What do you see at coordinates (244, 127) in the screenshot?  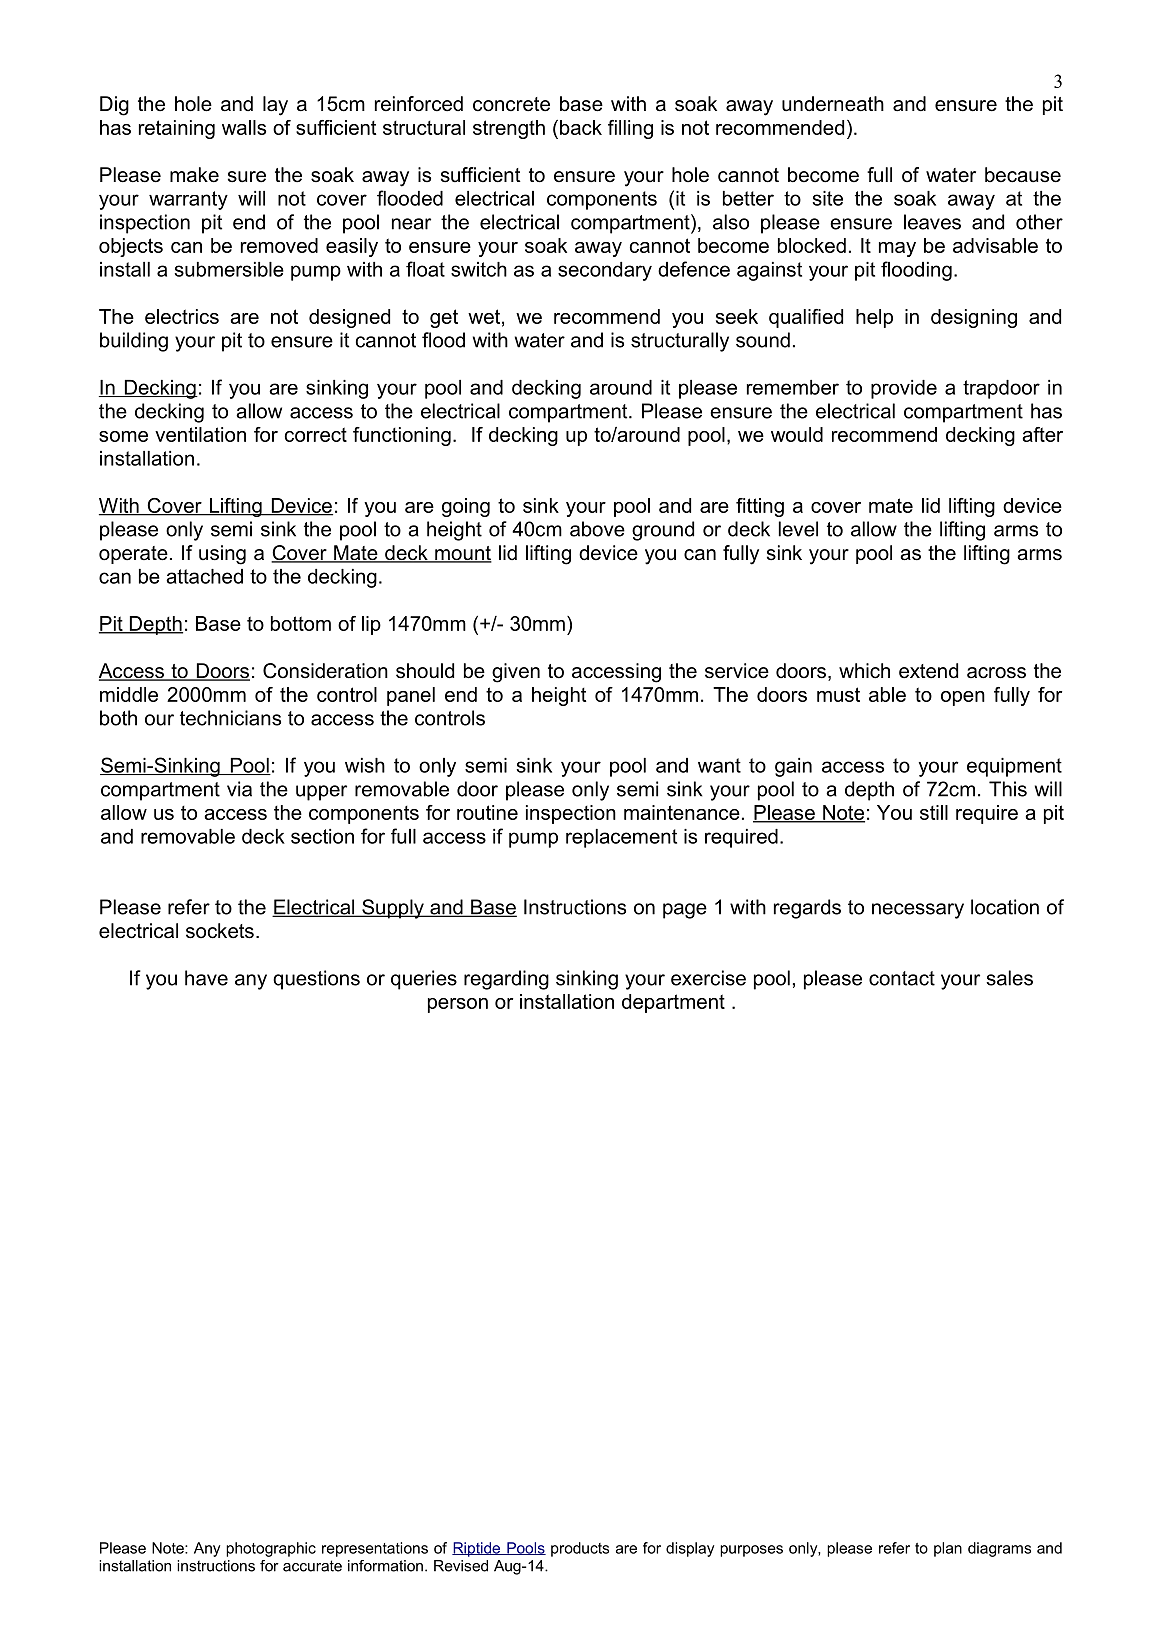 I see `walls` at bounding box center [244, 127].
